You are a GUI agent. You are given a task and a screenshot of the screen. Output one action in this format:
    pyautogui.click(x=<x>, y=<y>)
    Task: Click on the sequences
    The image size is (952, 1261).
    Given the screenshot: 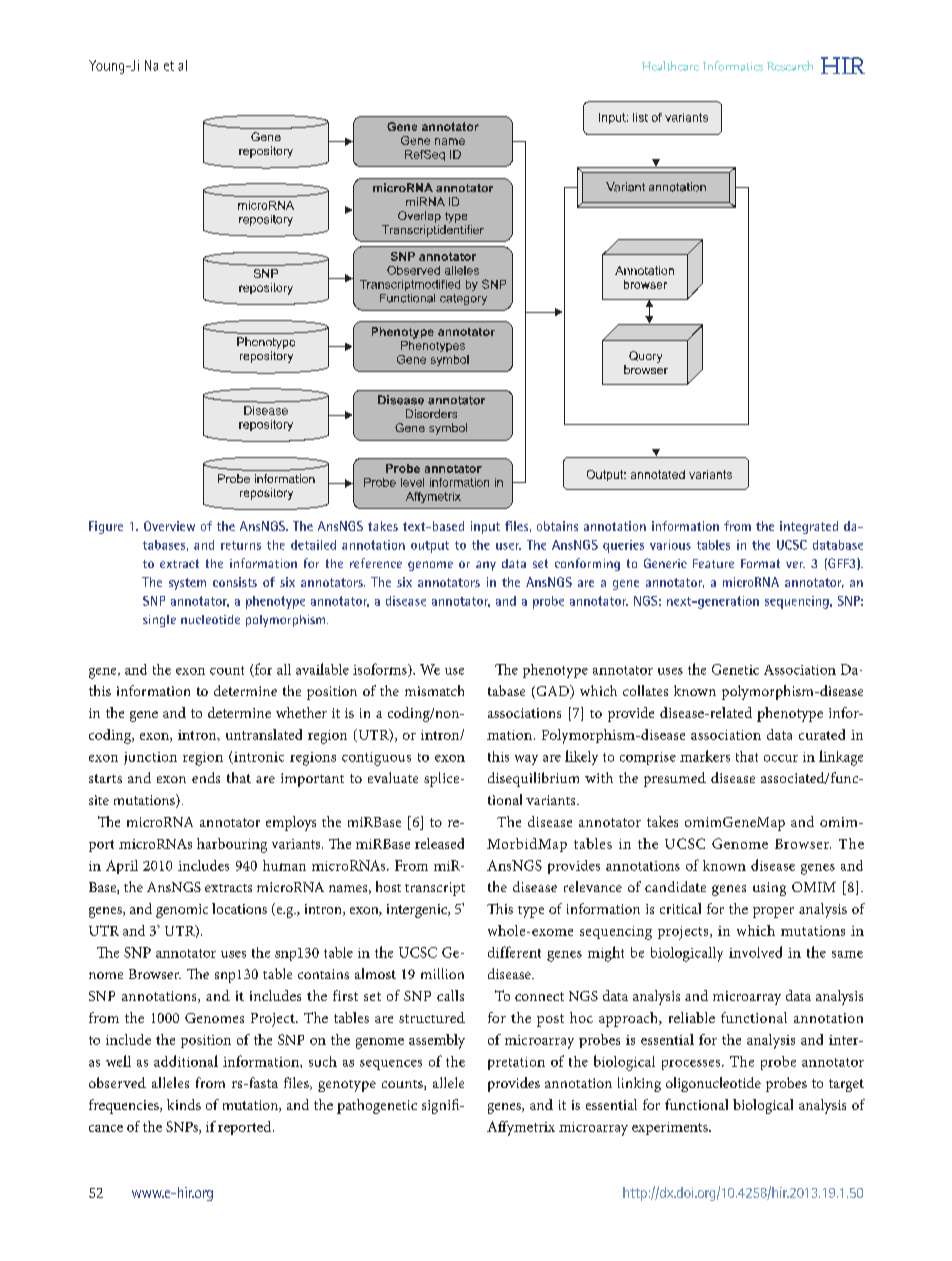 What is the action you would take?
    pyautogui.click(x=391, y=1065)
